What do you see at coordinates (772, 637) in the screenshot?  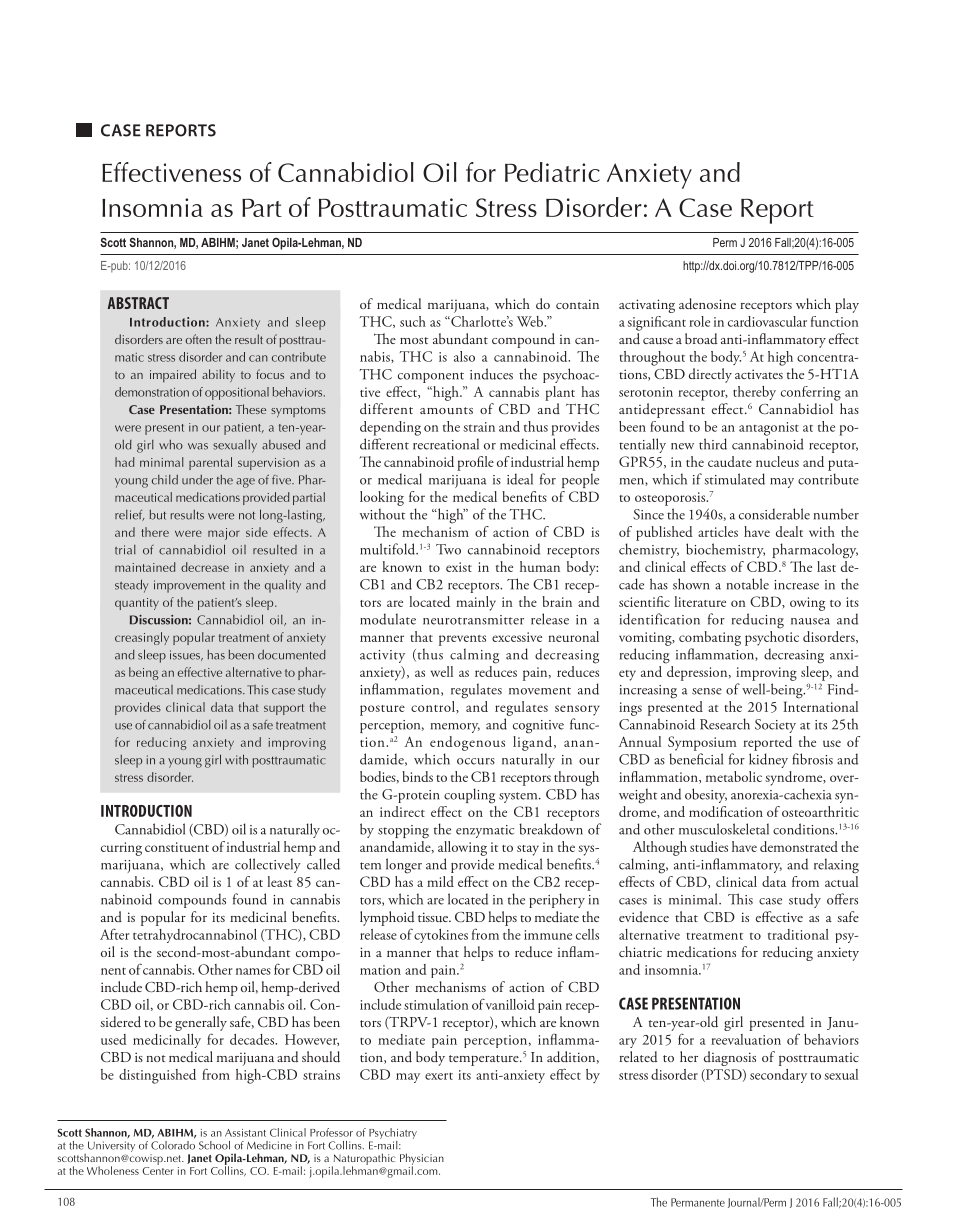 I see `psychotic` at bounding box center [772, 637].
